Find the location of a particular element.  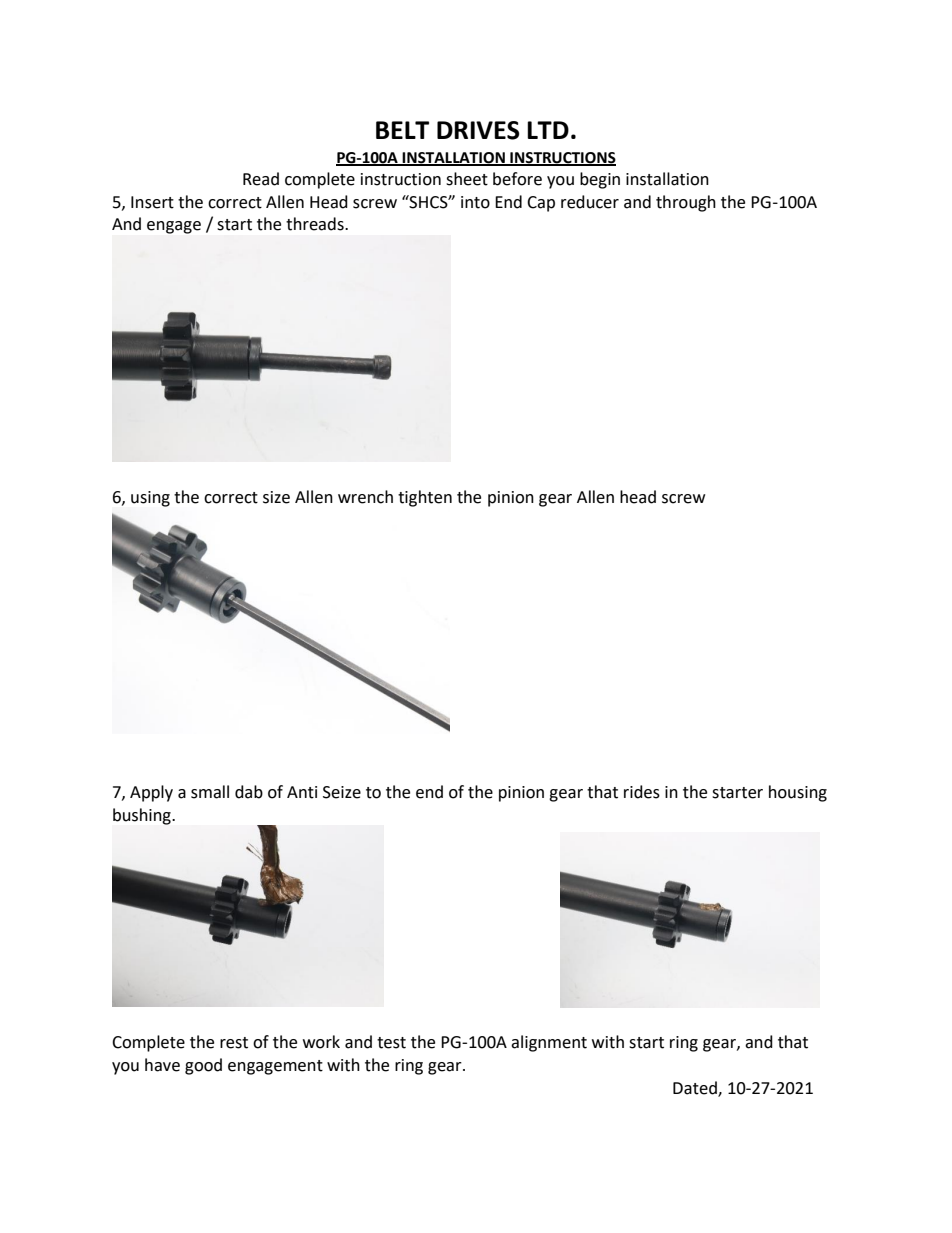

Dated is located at coordinates (696, 1089).
